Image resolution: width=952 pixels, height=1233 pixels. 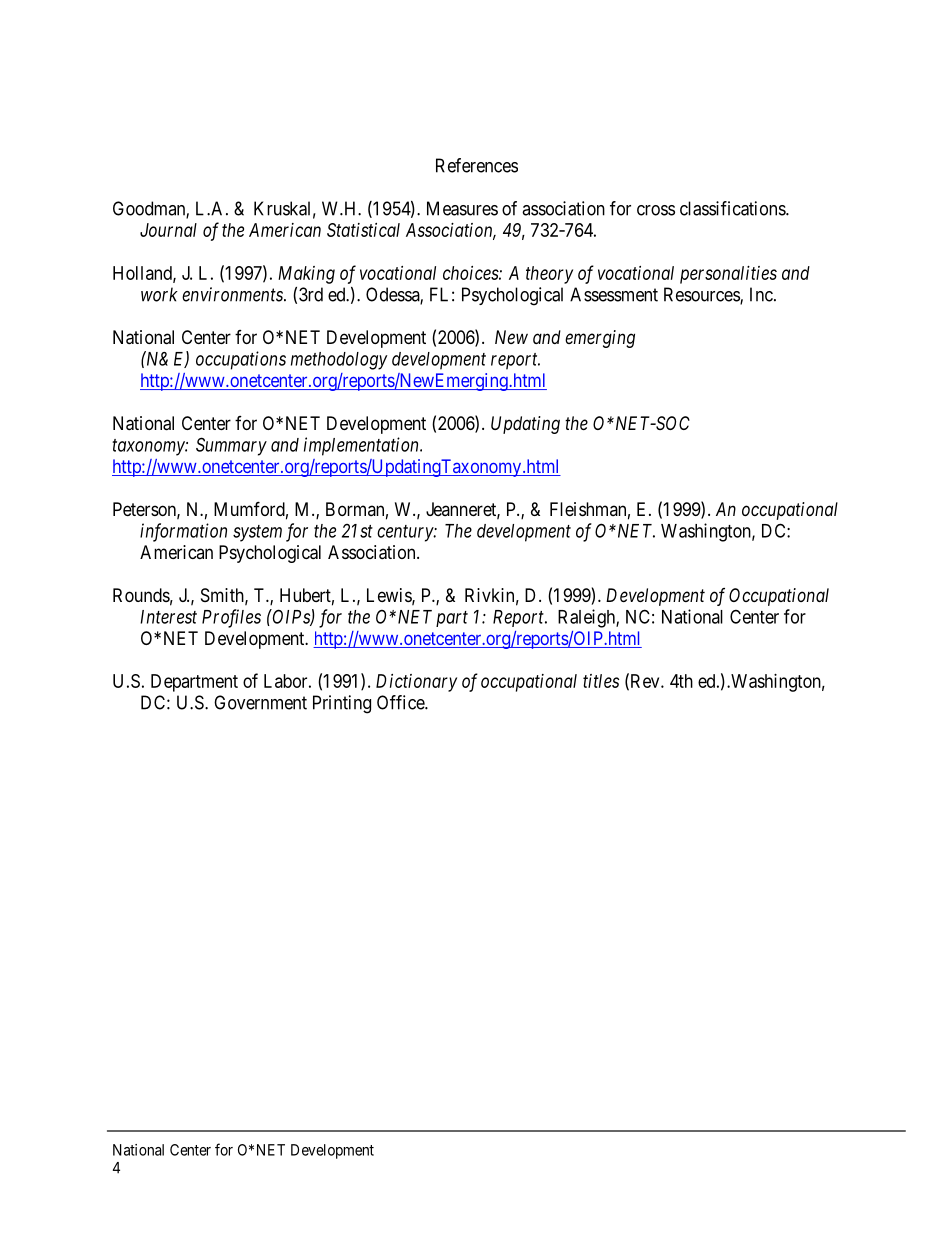 What do you see at coordinates (233, 294) in the screenshot?
I see `environments` at bounding box center [233, 294].
